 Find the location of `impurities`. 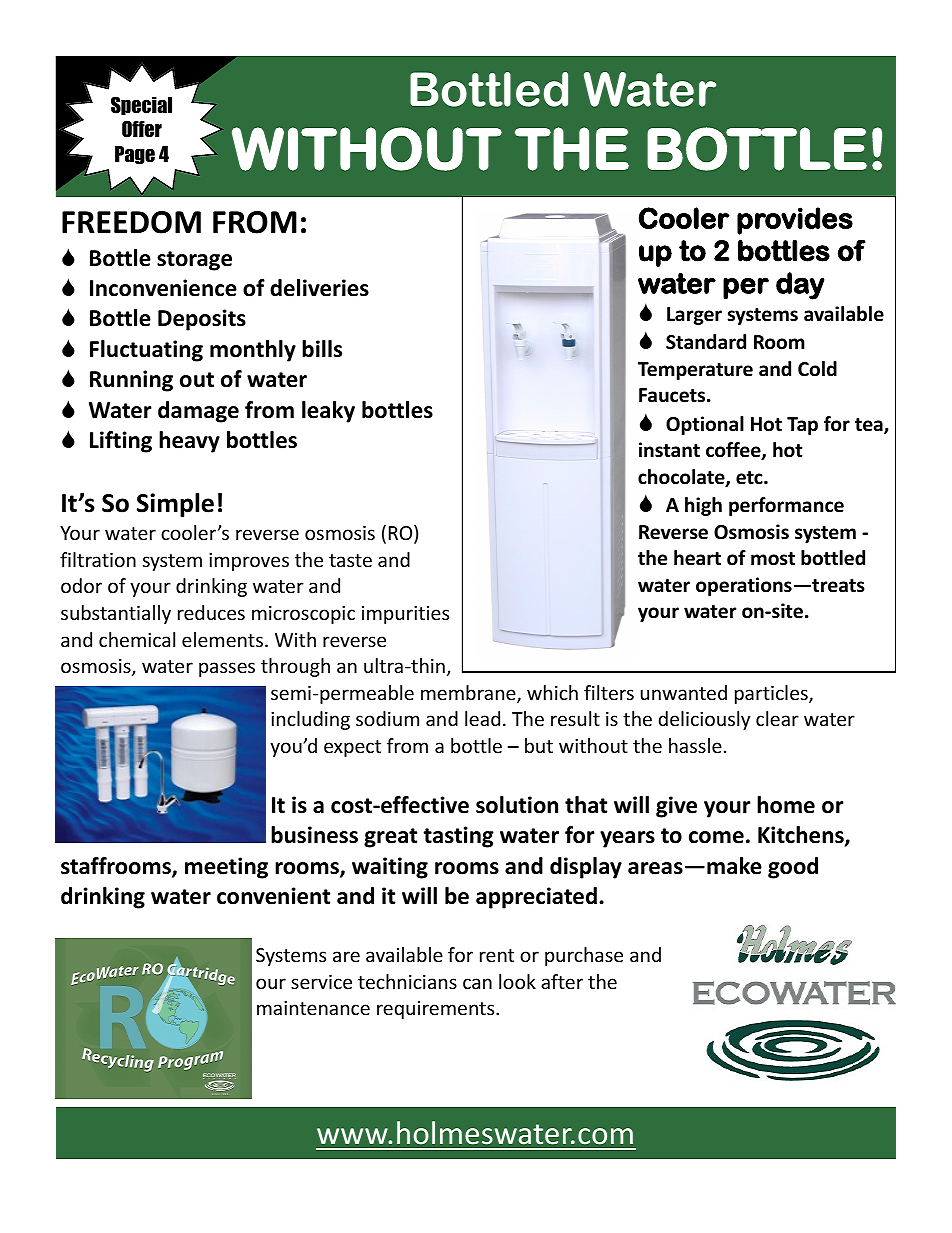

impurities is located at coordinates (405, 615).
